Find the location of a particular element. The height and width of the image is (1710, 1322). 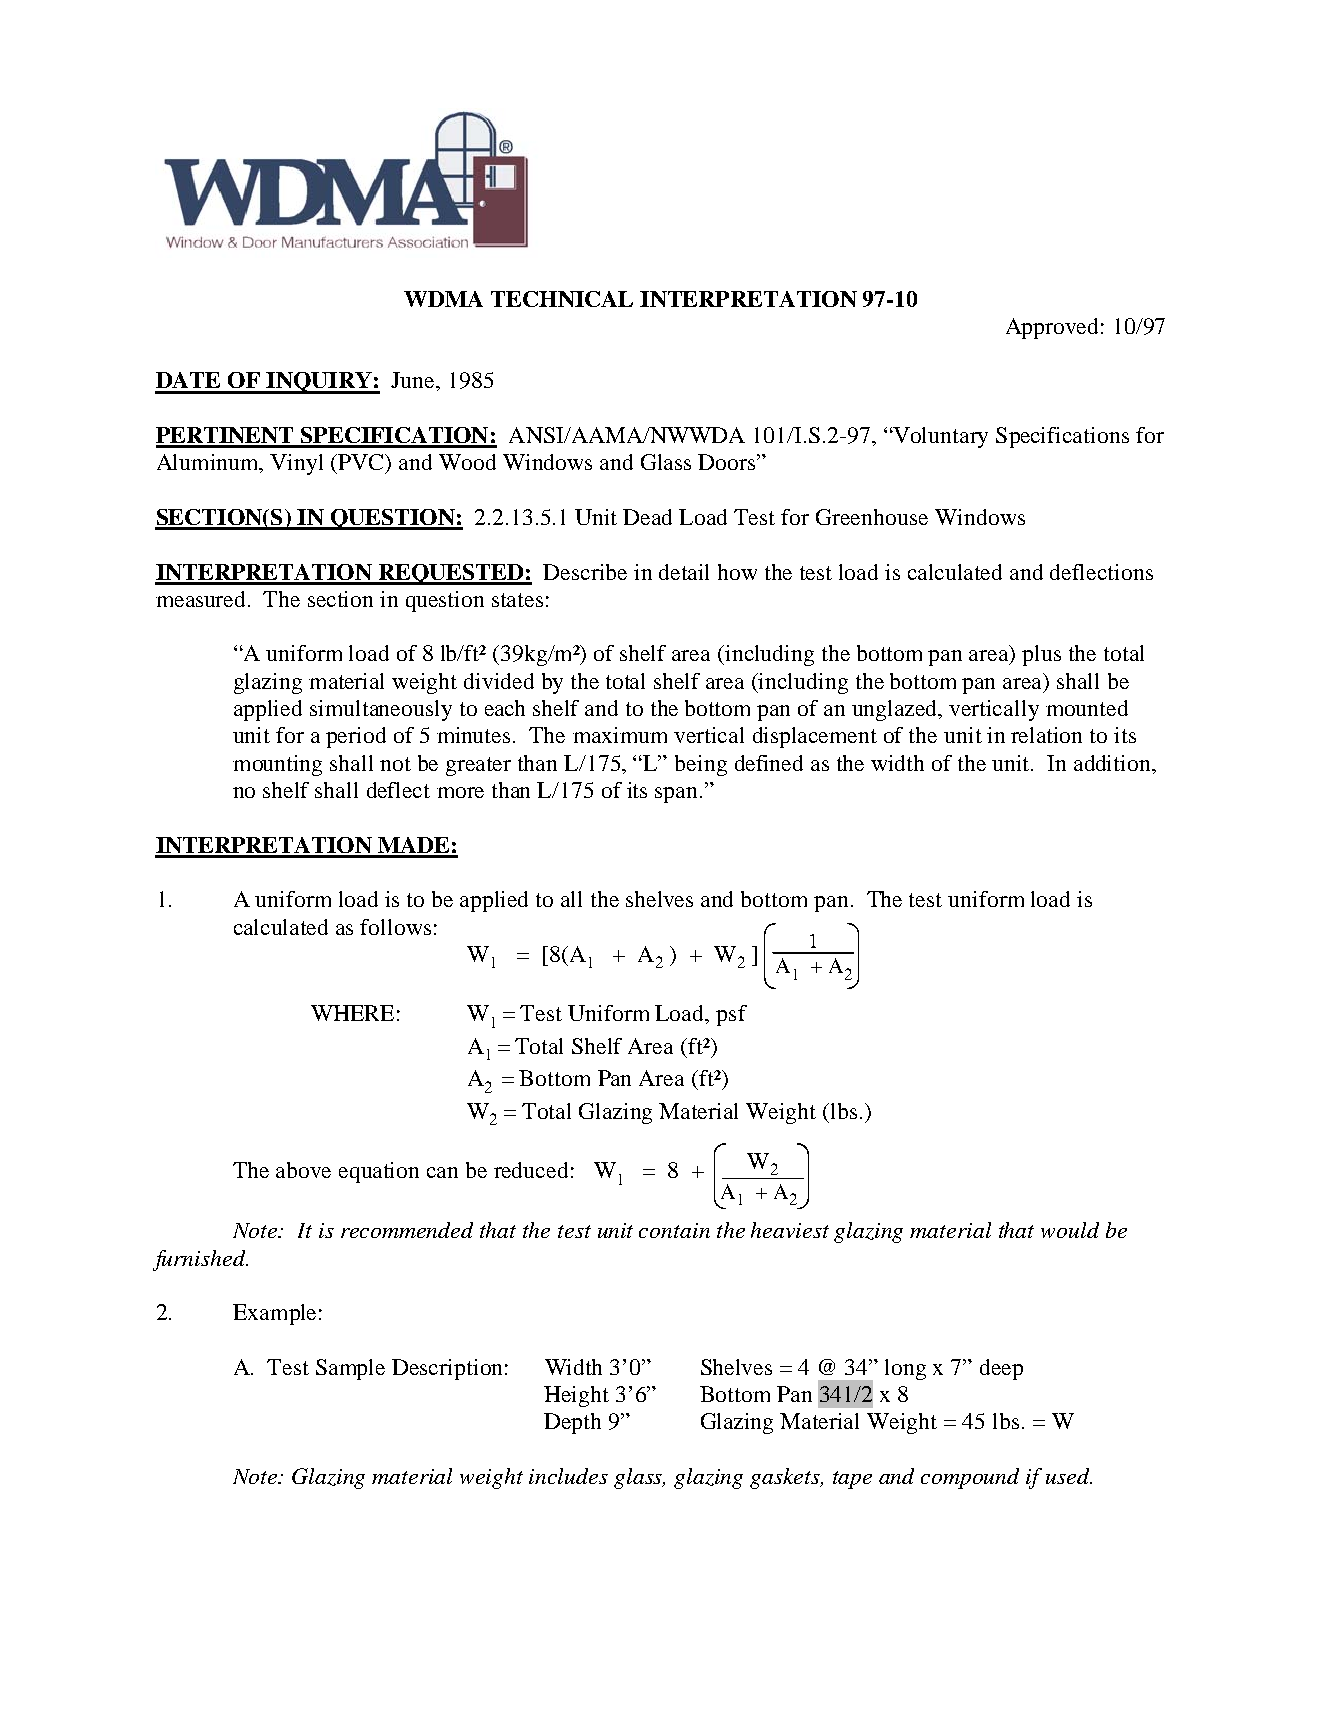

Sample is located at coordinates (350, 1369).
